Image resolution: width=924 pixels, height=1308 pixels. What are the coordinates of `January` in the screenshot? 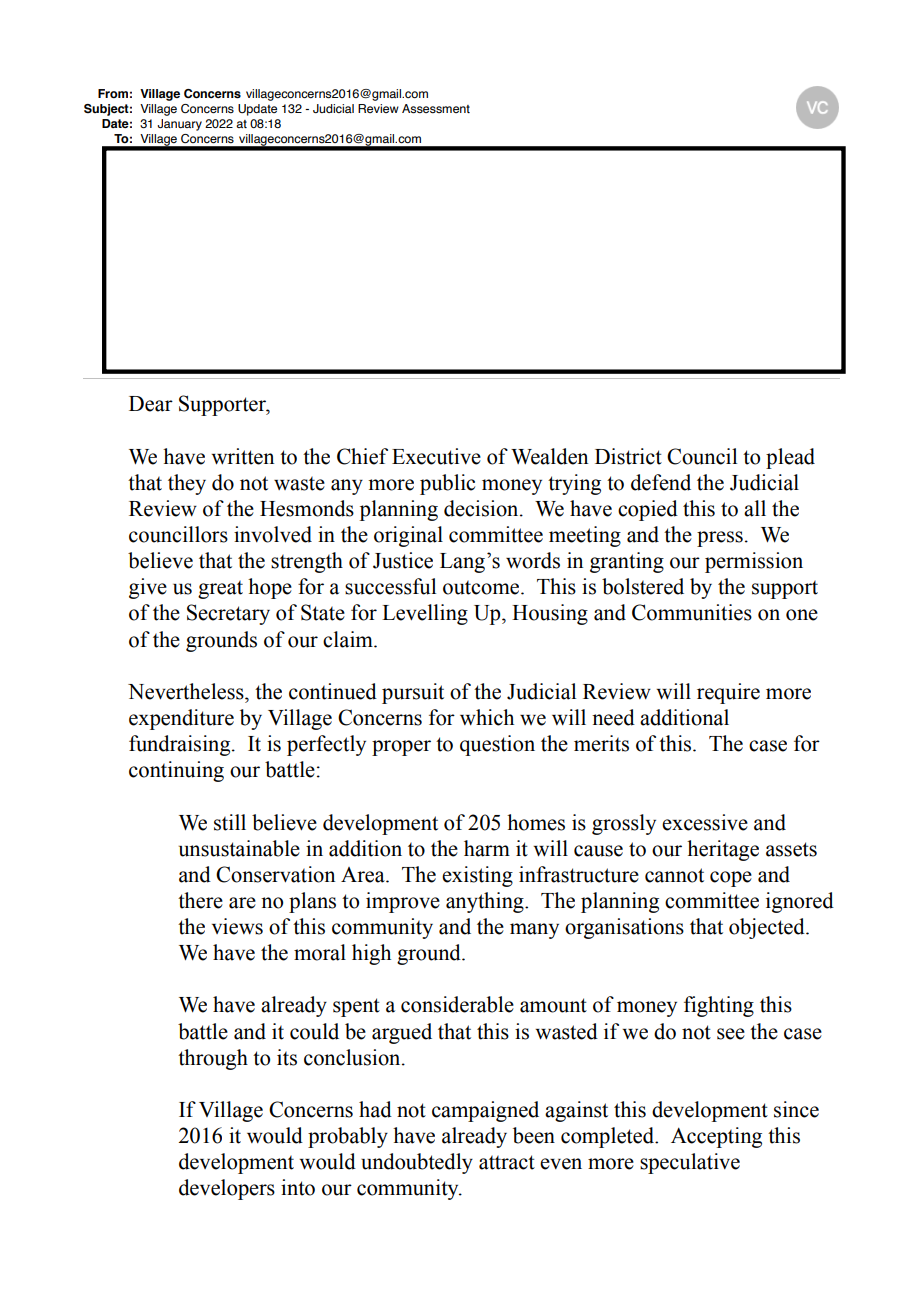 It's located at (179, 125).
